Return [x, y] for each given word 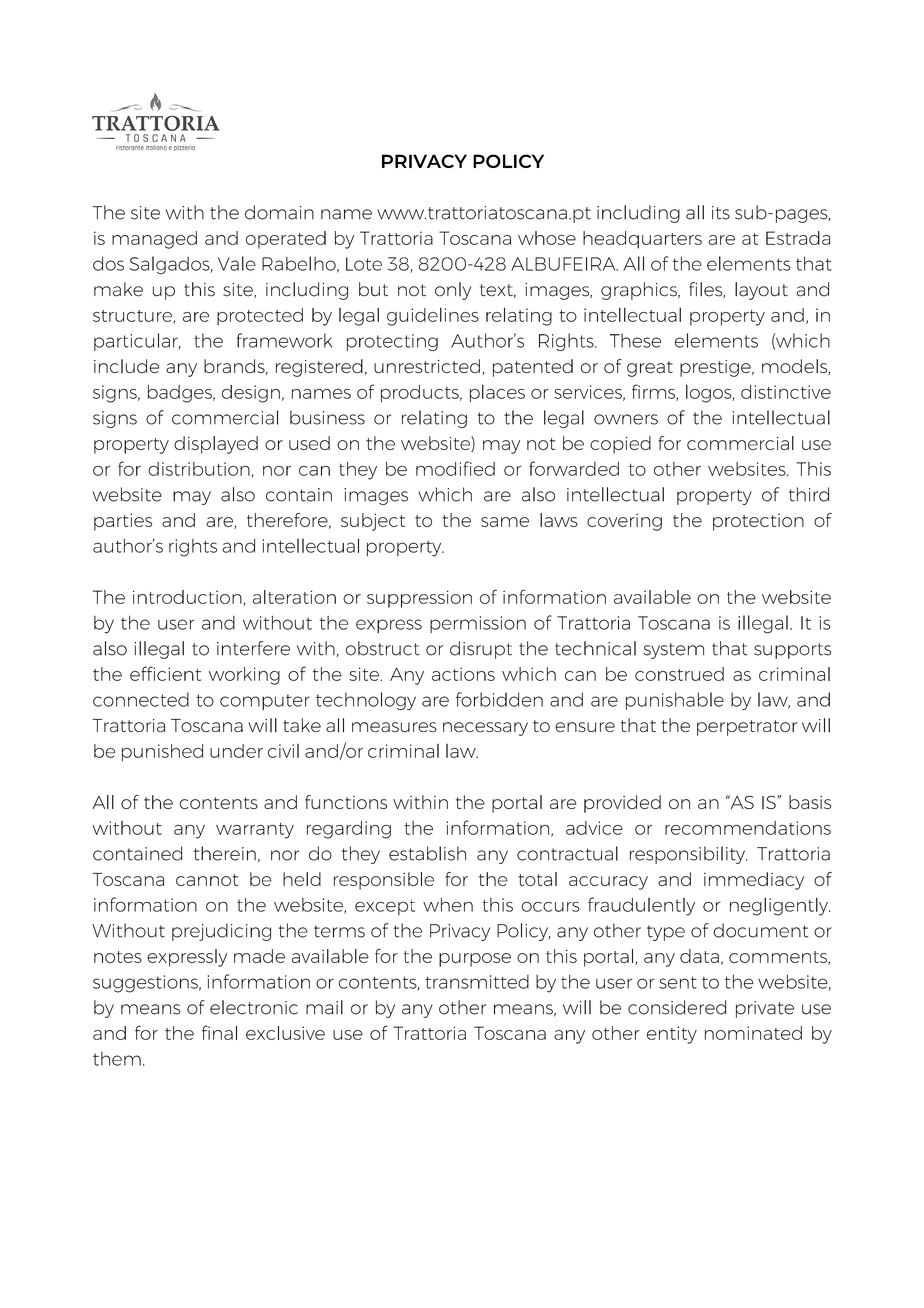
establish [427, 853]
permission [478, 624]
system [674, 651]
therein [225, 853]
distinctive [786, 392]
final [219, 1032]
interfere [253, 648]
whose [547, 238]
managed [154, 240]
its [721, 213]
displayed [216, 445]
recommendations [748, 828]
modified [455, 468]
